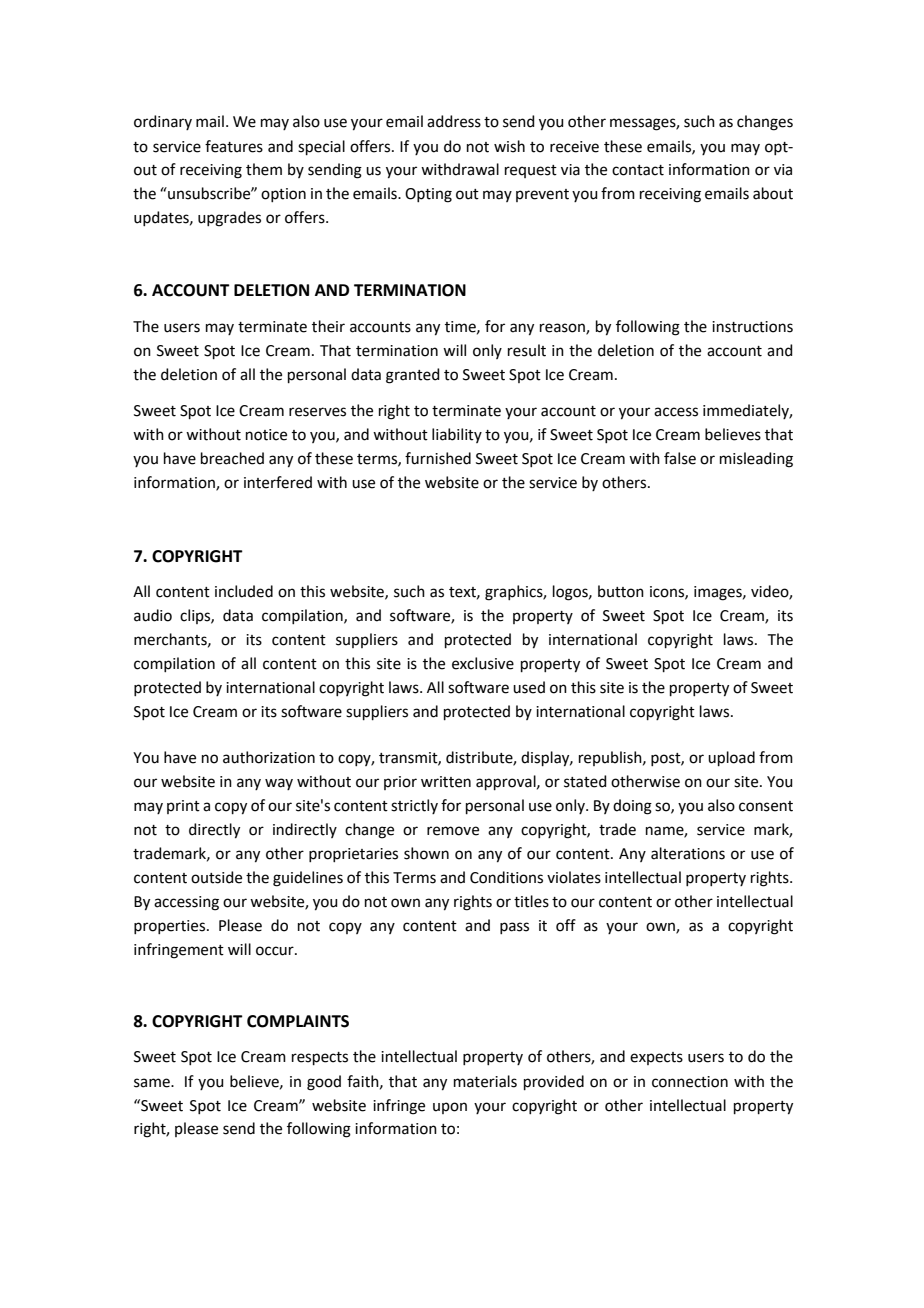 Image resolution: width=924 pixels, height=1308 pixels. Describe the element at coordinates (454, 121) in the screenshot. I see `address` at that location.
